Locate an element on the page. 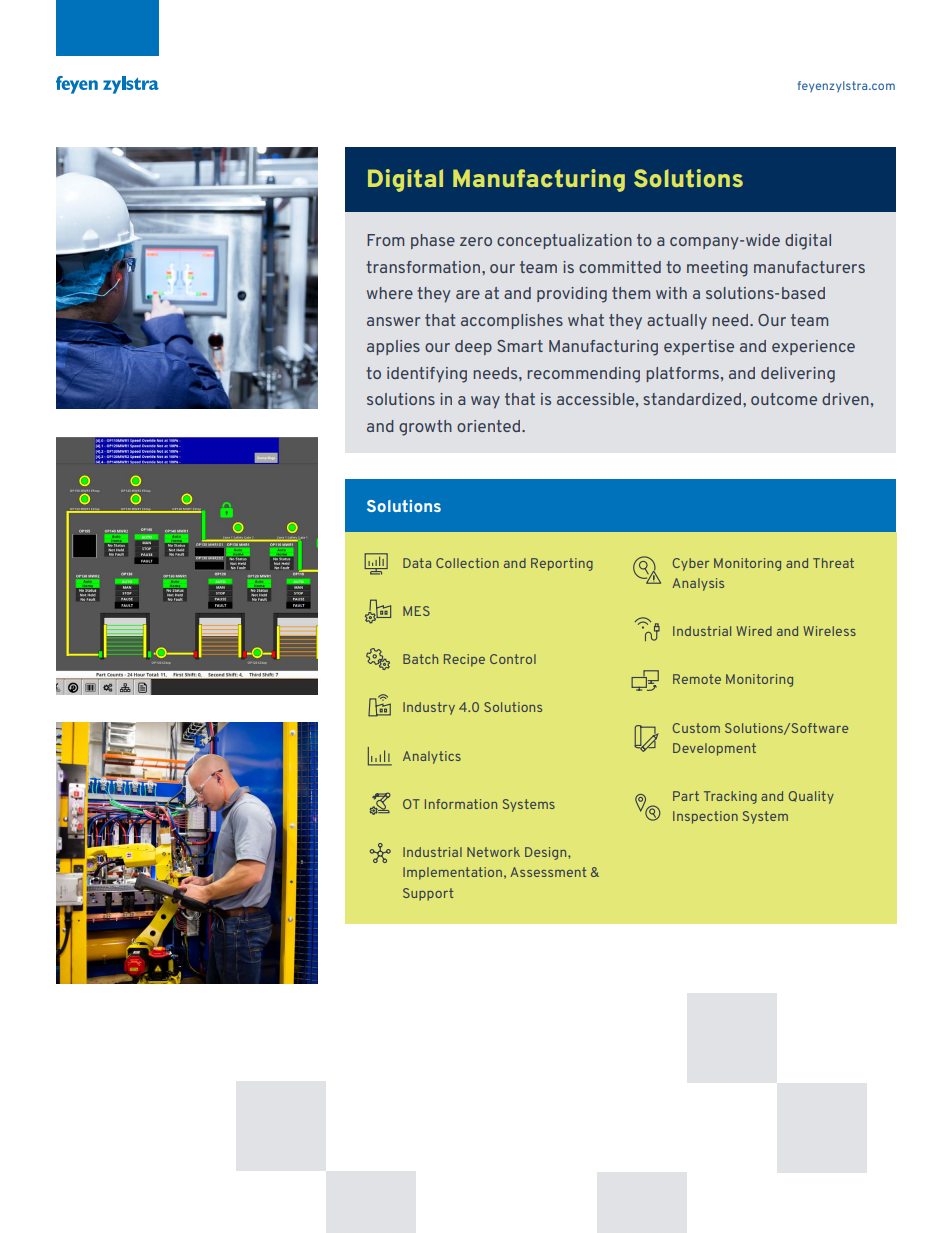  Reporting is located at coordinates (562, 564).
